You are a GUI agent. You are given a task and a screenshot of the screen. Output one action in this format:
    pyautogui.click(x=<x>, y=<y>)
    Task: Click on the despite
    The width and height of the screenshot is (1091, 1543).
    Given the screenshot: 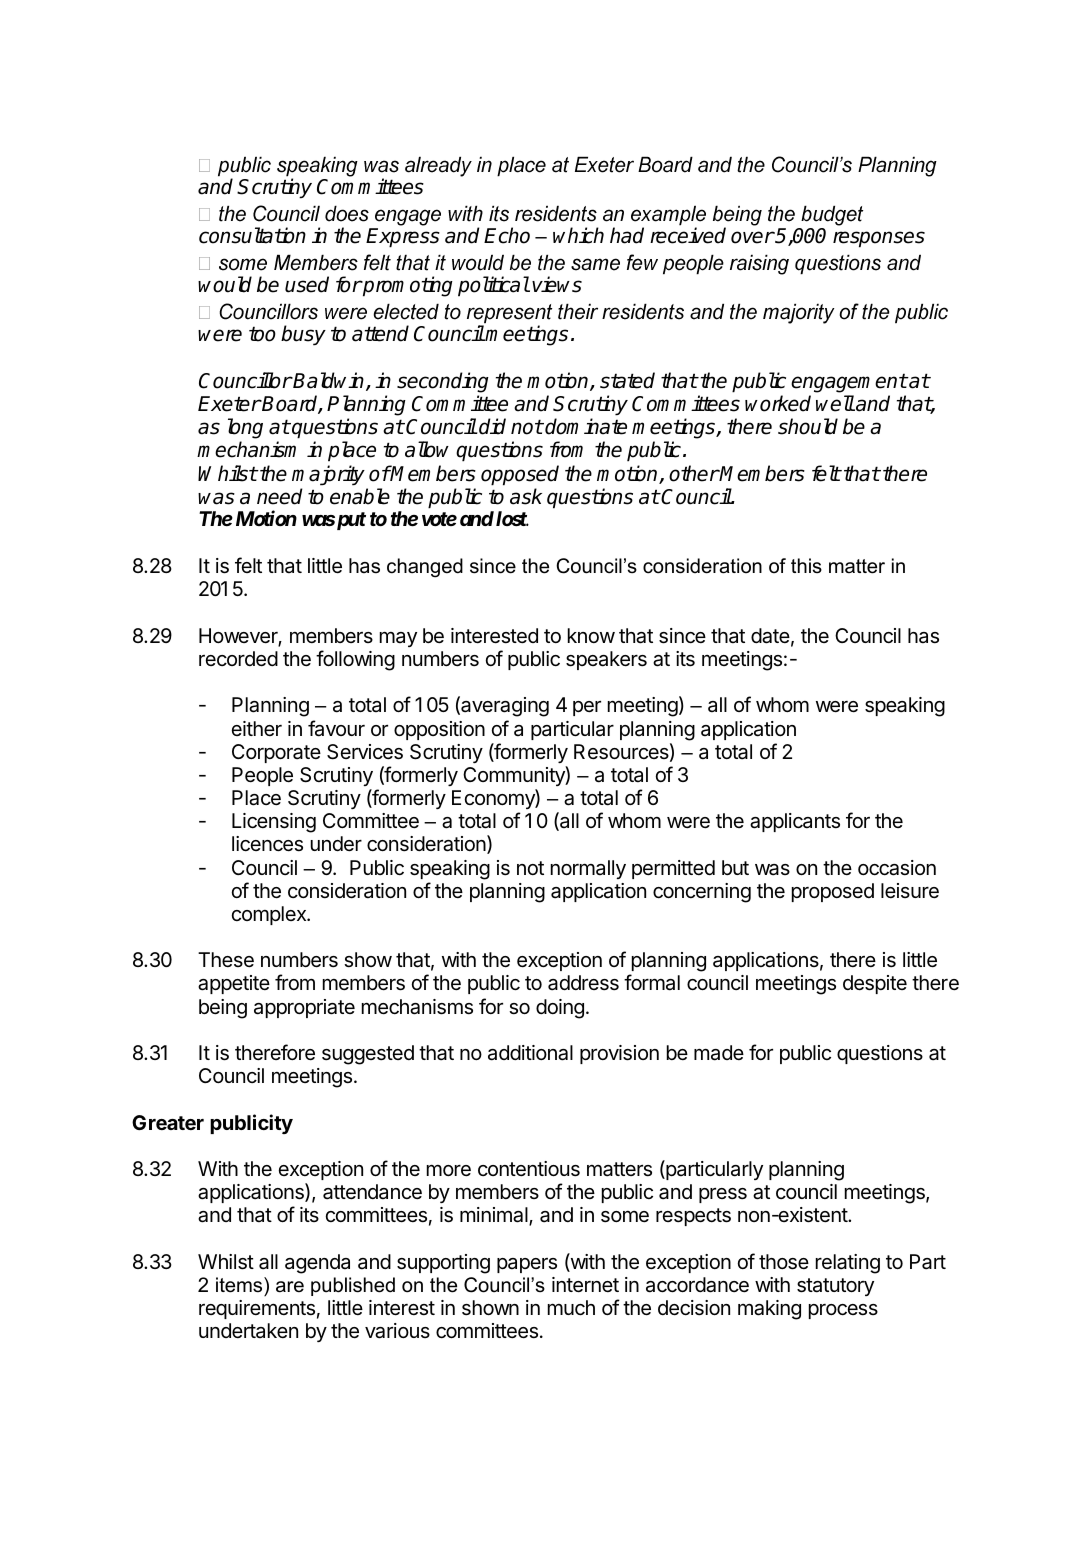 What is the action you would take?
    pyautogui.click(x=875, y=984)
